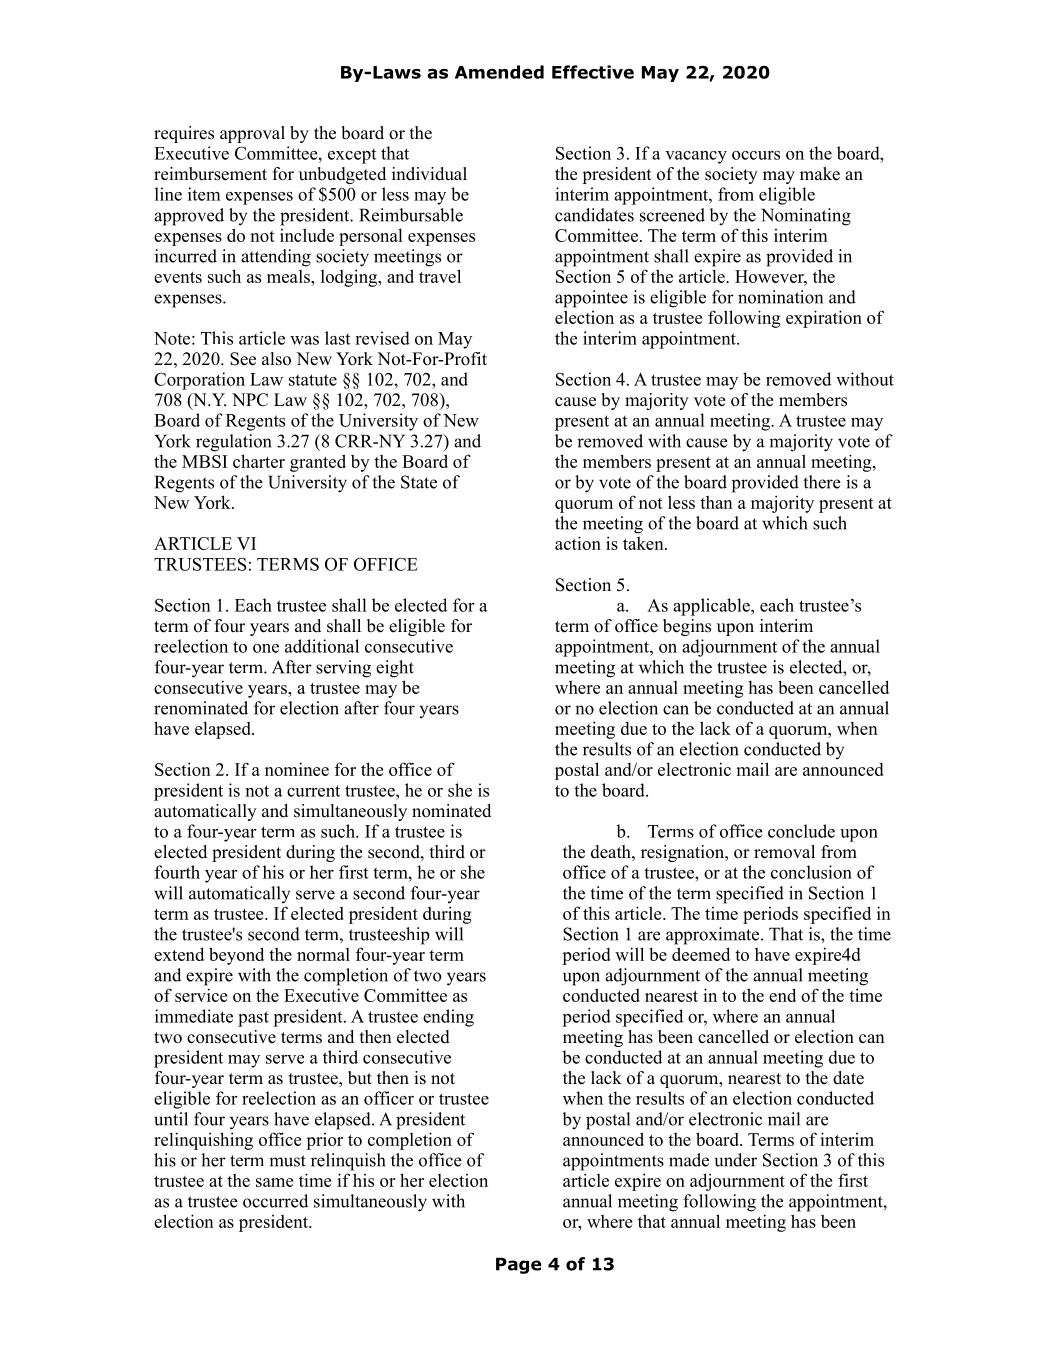  What do you see at coordinates (266, 648) in the page?
I see `one` at bounding box center [266, 648].
